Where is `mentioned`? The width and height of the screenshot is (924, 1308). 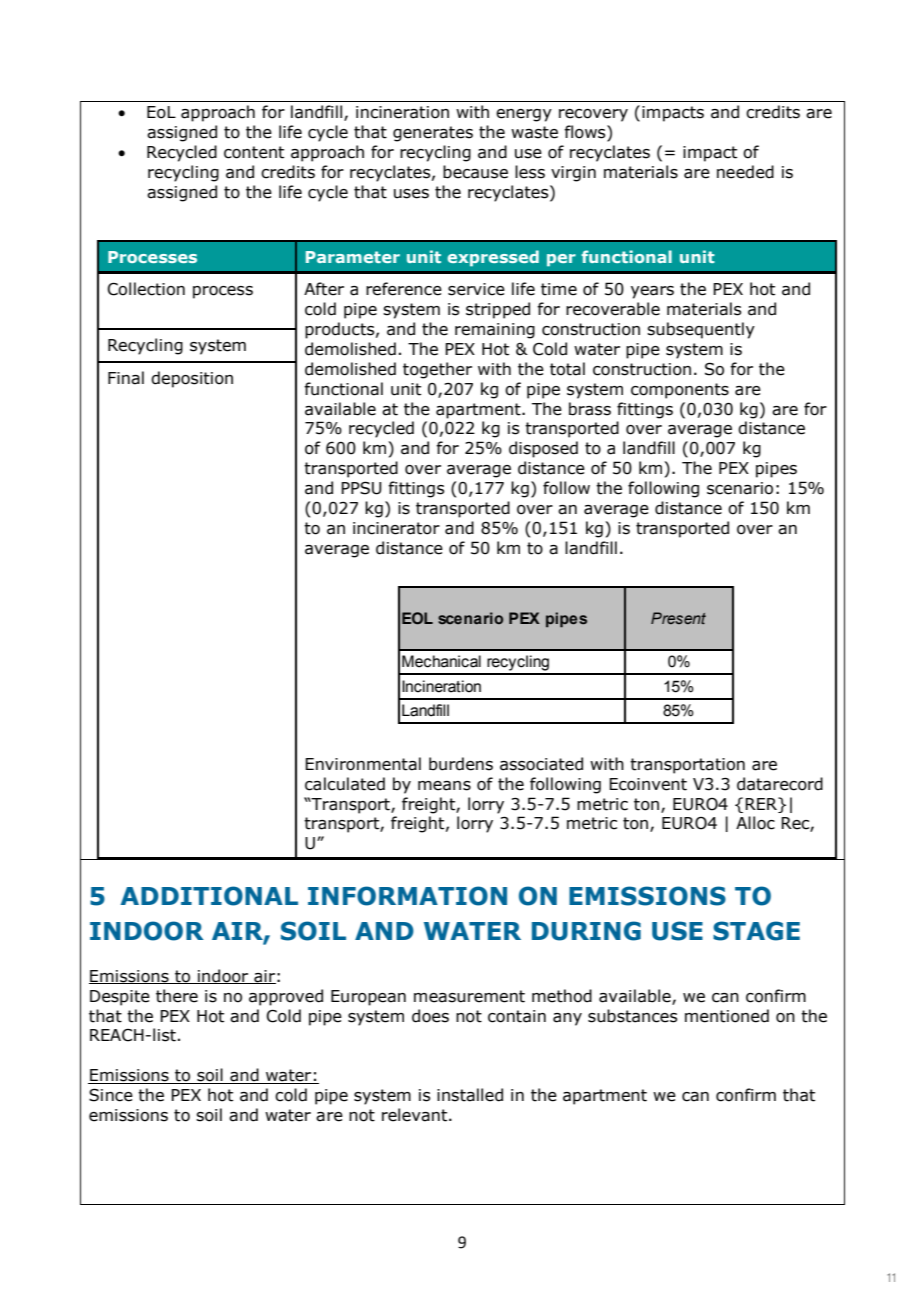
mentioned is located at coordinates (727, 1016).
